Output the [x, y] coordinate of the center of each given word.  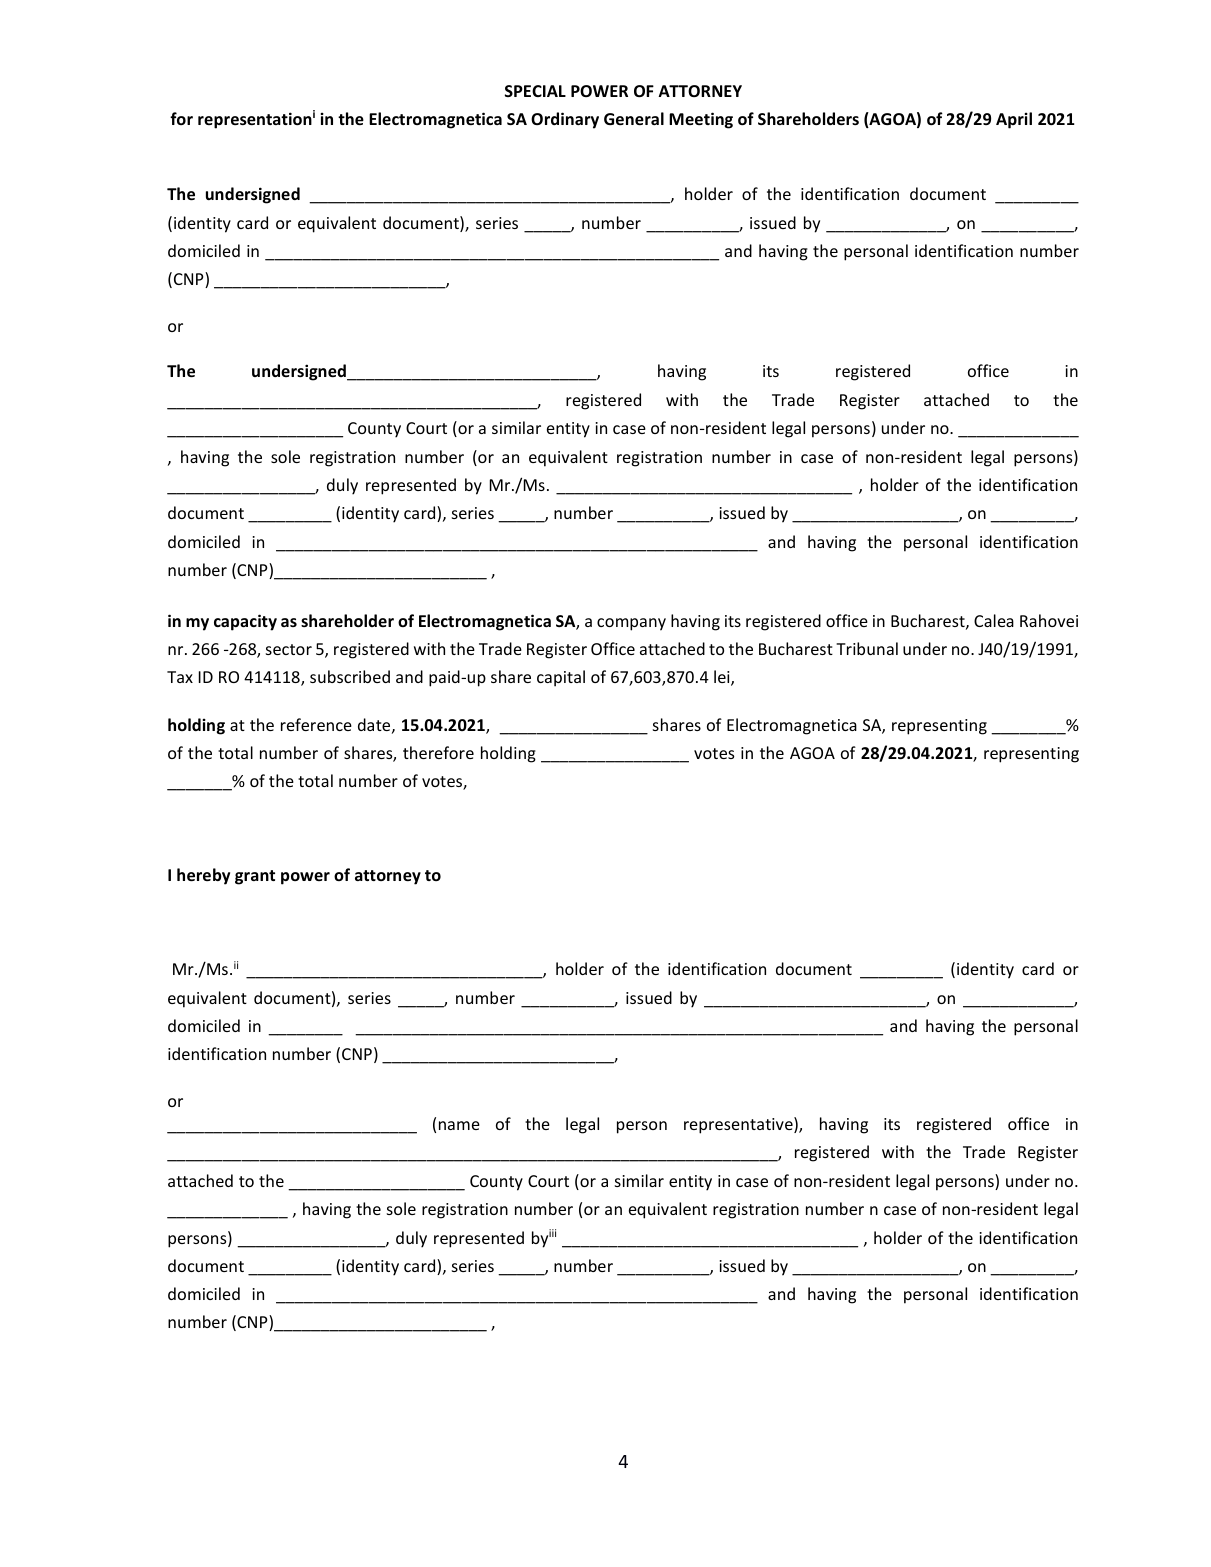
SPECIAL [535, 91]
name [459, 1125]
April [1014, 120]
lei [723, 678]
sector [289, 649]
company [631, 624]
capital [561, 678]
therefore [438, 752]
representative [739, 1125]
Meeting [701, 120]
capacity [245, 622]
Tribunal [867, 648]
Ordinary [565, 120]
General [634, 118]
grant [255, 877]
